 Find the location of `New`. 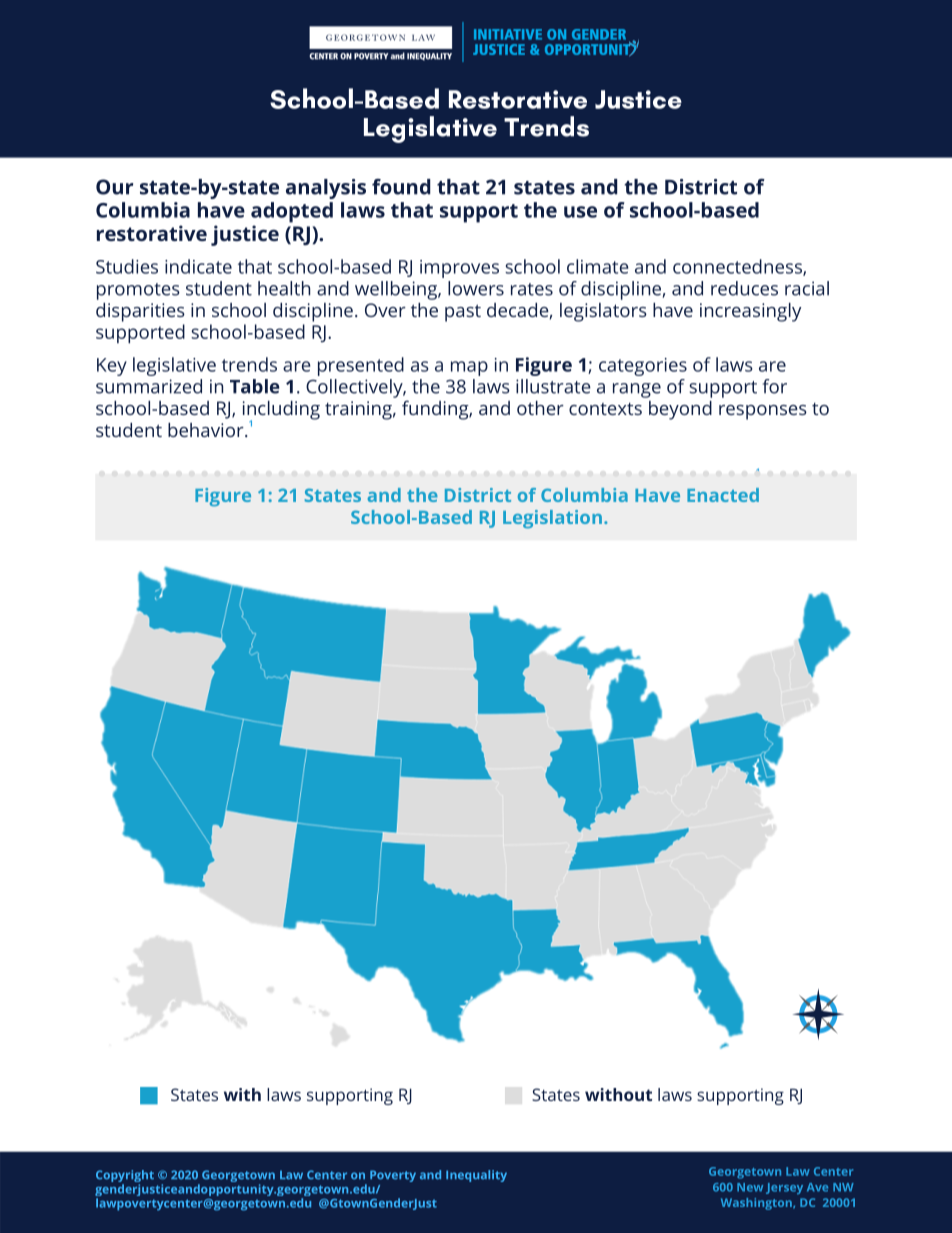

New is located at coordinates (750, 1187).
